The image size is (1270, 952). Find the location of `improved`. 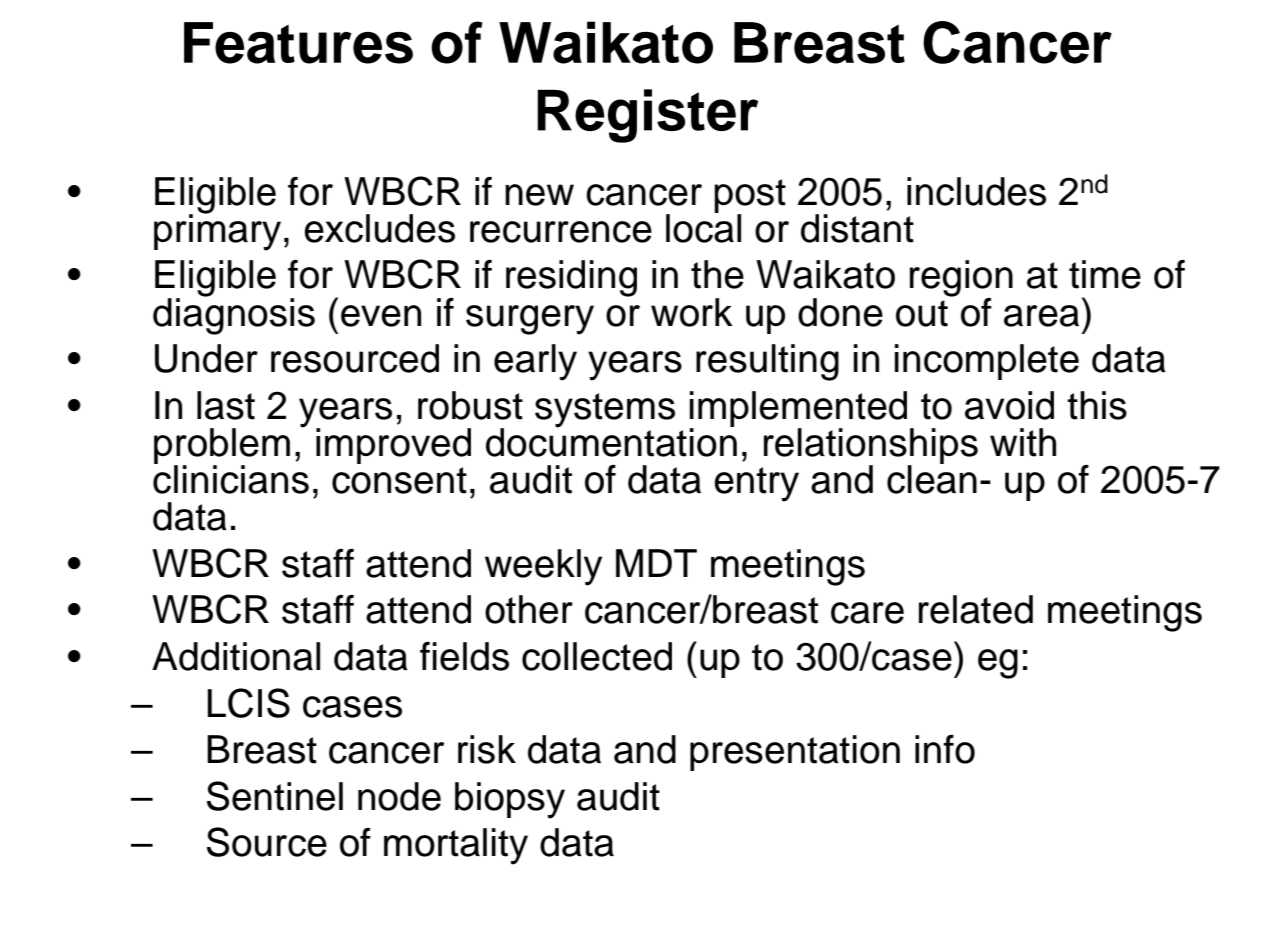

improved is located at coordinates (393, 446).
